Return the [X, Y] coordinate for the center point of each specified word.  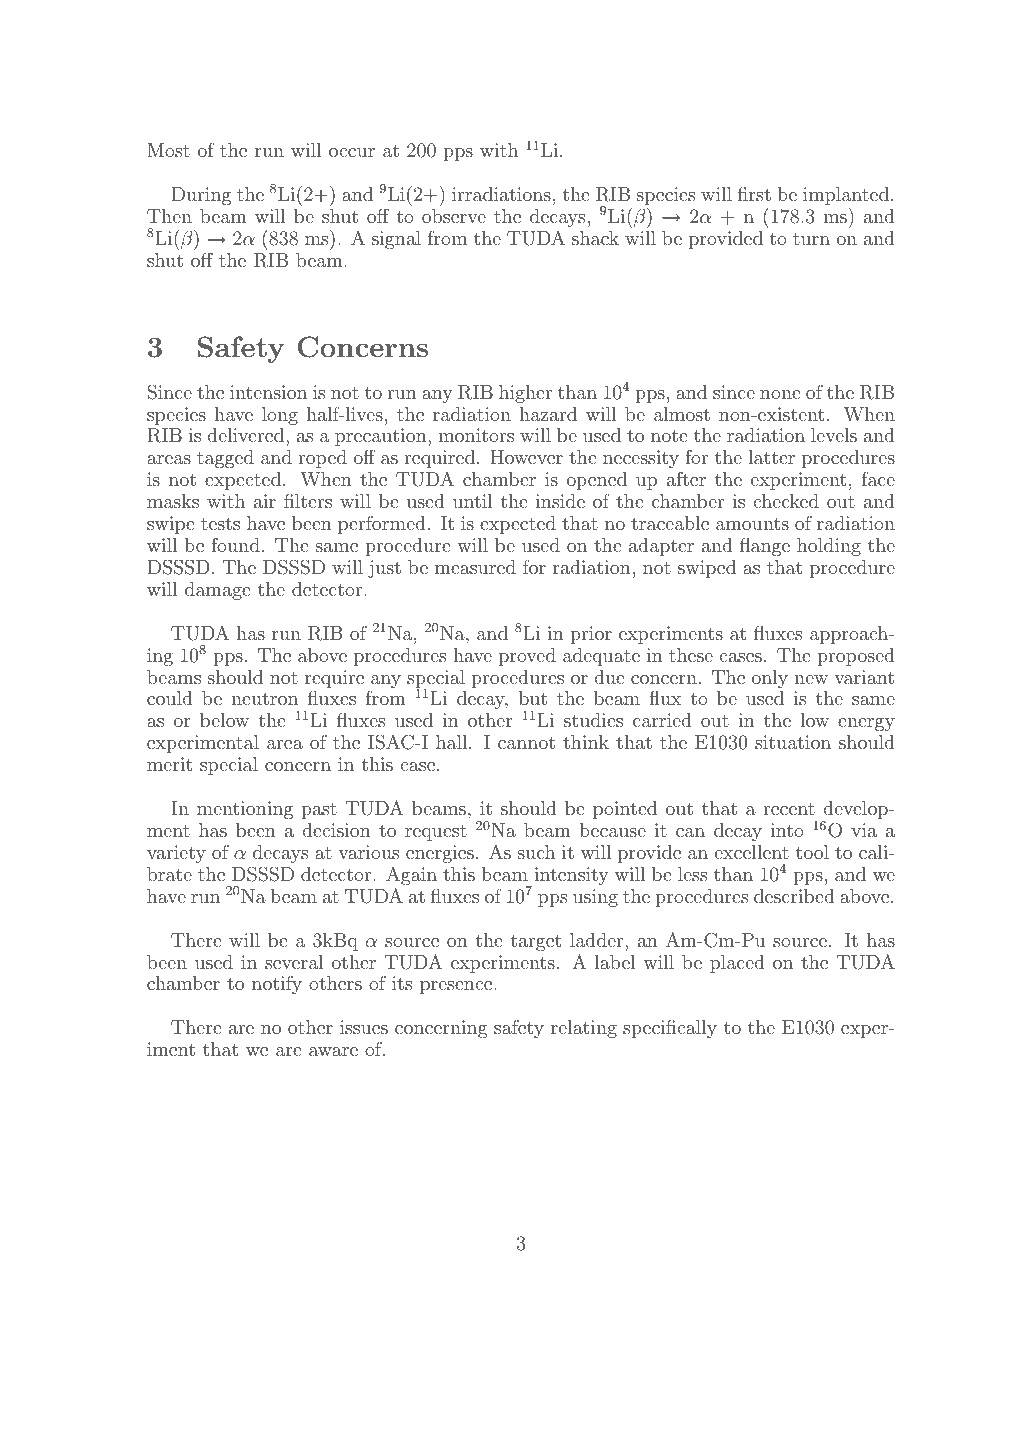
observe [454, 216]
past [319, 811]
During [201, 196]
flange [765, 546]
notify [277, 984]
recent [789, 809]
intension [268, 392]
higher [525, 394]
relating [584, 1029]
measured [475, 567]
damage [218, 591]
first [754, 193]
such [536, 852]
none [780, 394]
